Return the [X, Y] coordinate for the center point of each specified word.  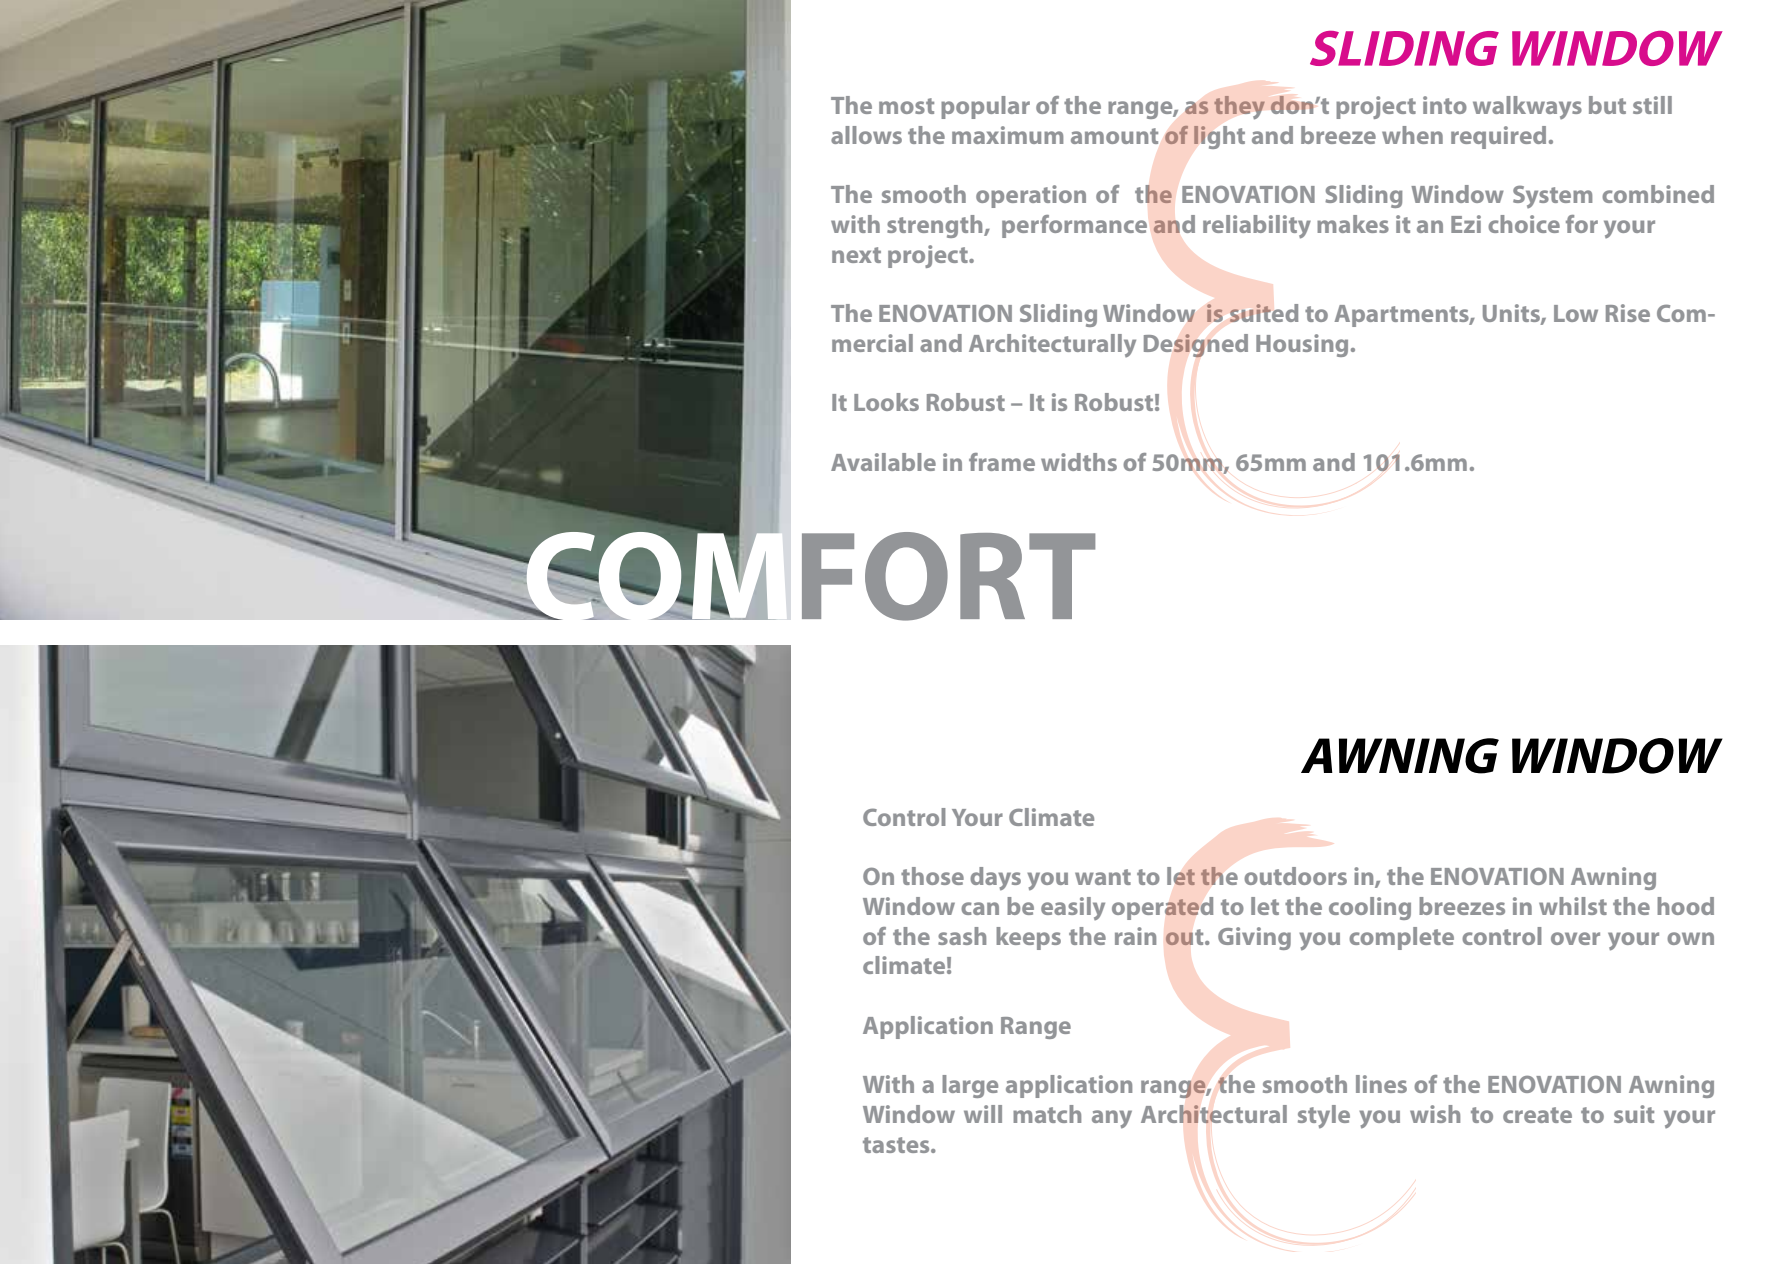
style [1324, 1117]
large [970, 1086]
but [1607, 105]
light [1219, 137]
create [1537, 1115]
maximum [1007, 135]
